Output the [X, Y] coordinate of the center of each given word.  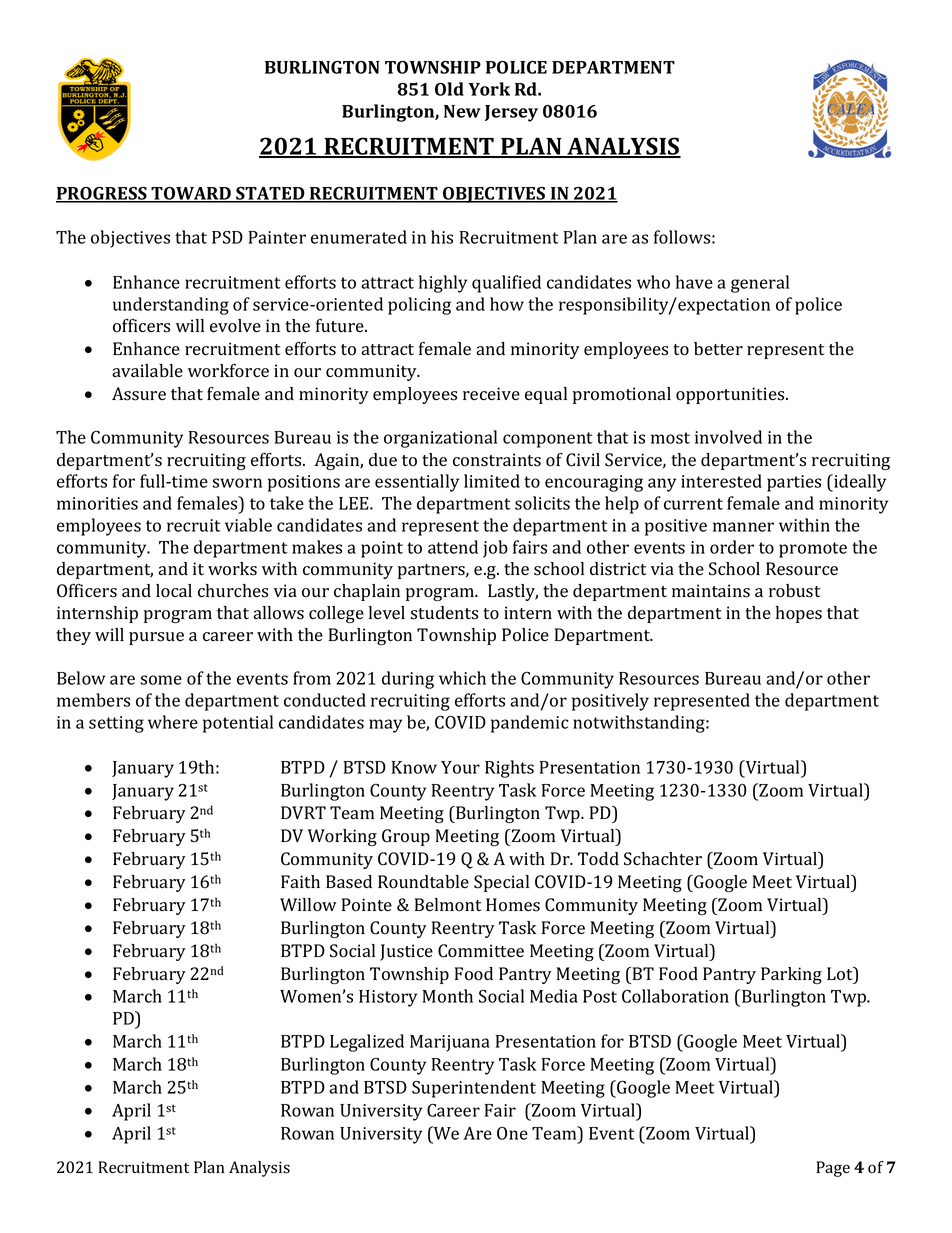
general [760, 284]
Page [833, 1169]
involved [728, 437]
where [173, 722]
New [462, 111]
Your [460, 767]
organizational [440, 439]
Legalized [367, 1043]
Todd [598, 859]
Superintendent [474, 1089]
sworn [237, 483]
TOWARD [191, 195]
